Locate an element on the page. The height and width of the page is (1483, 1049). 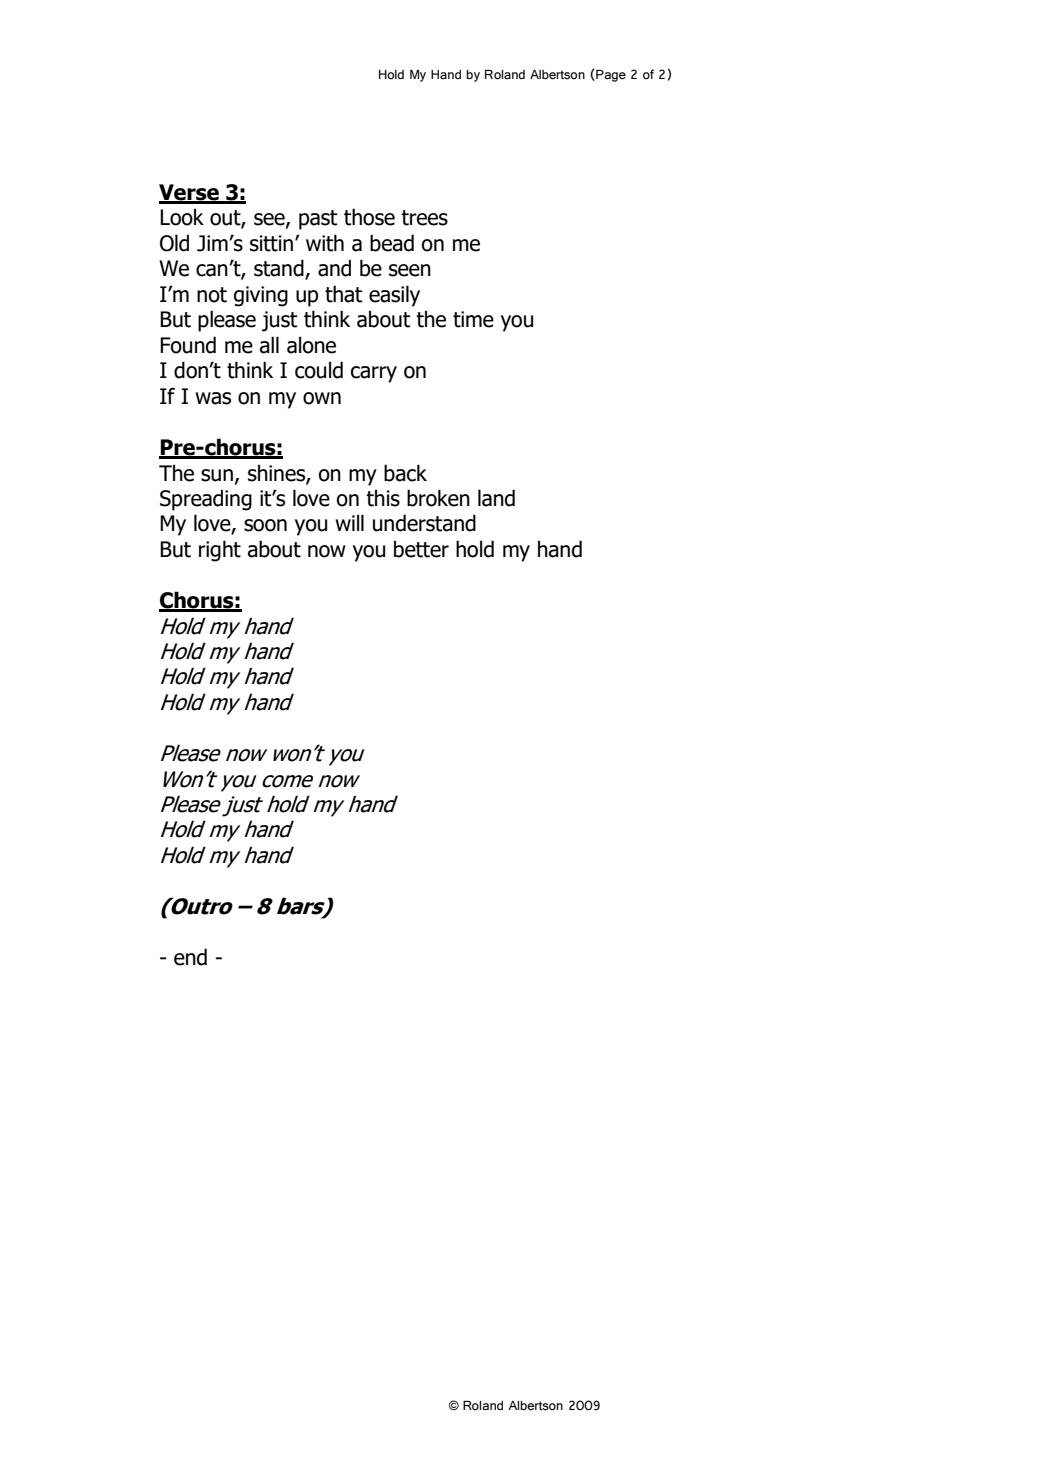
right is located at coordinates (220, 551).
